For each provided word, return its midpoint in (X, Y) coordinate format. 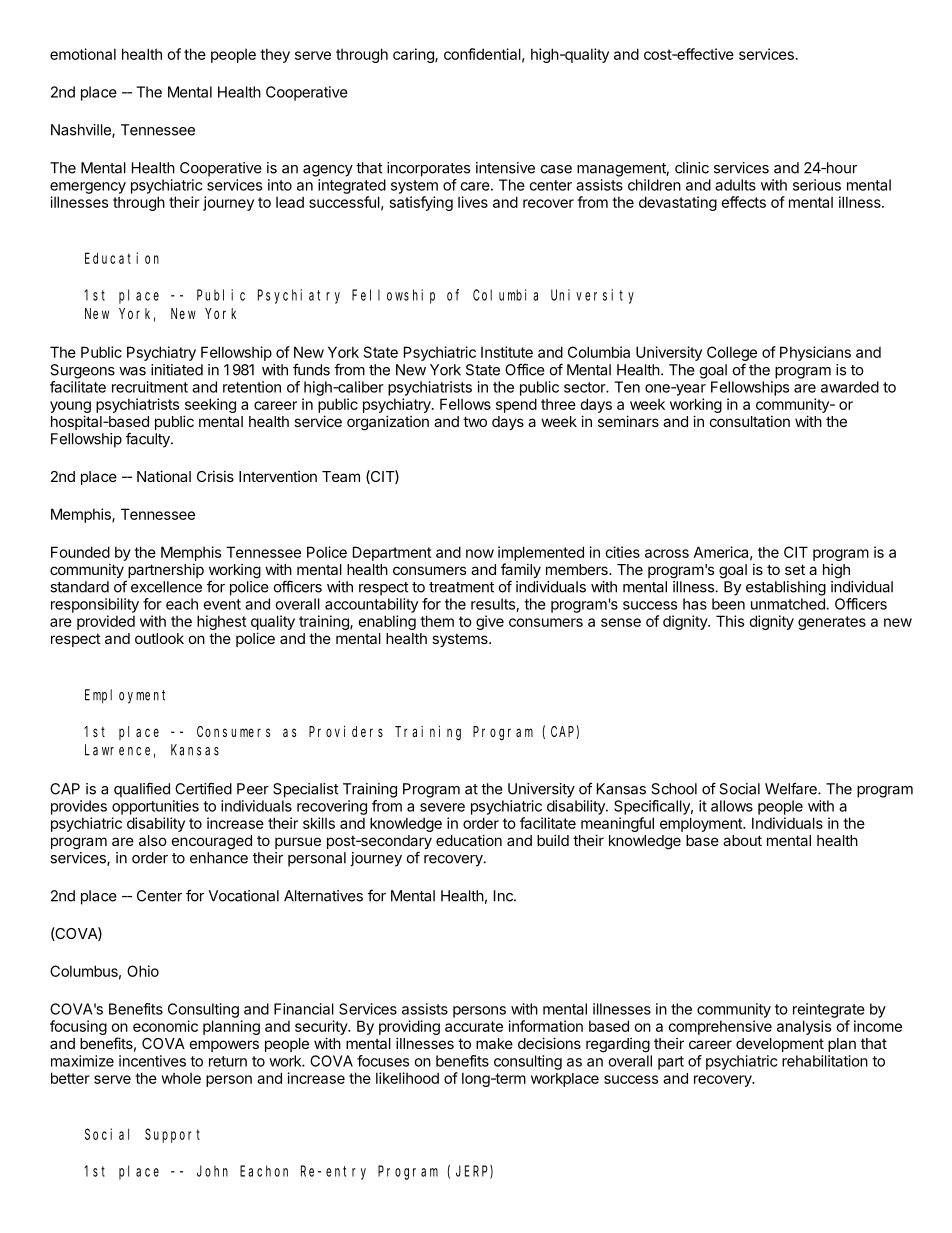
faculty (149, 440)
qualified (142, 790)
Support (172, 1136)
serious (817, 185)
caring (414, 55)
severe (442, 807)
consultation (750, 421)
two (475, 421)
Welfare (792, 788)
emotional (83, 54)
